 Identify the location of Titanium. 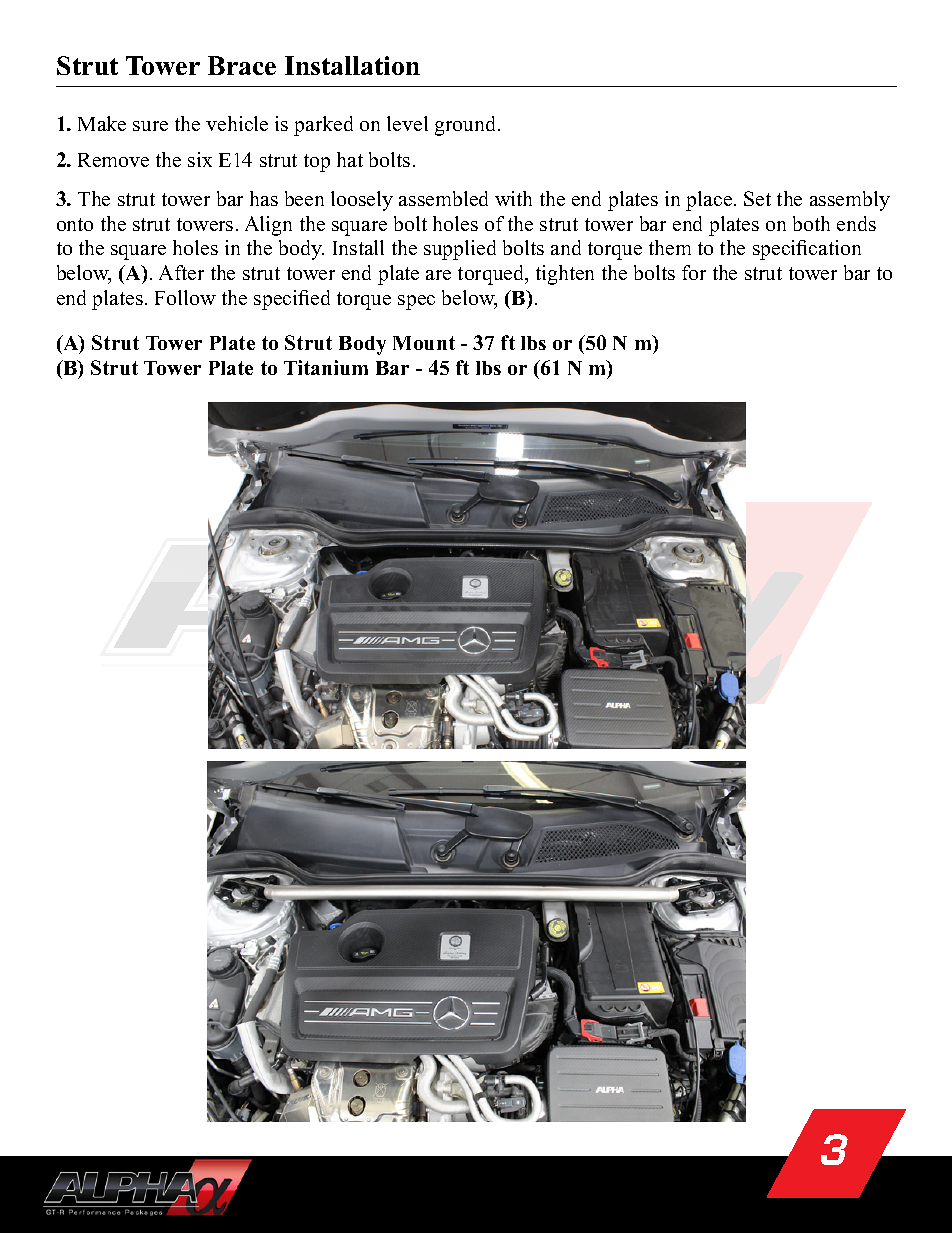
(326, 367).
